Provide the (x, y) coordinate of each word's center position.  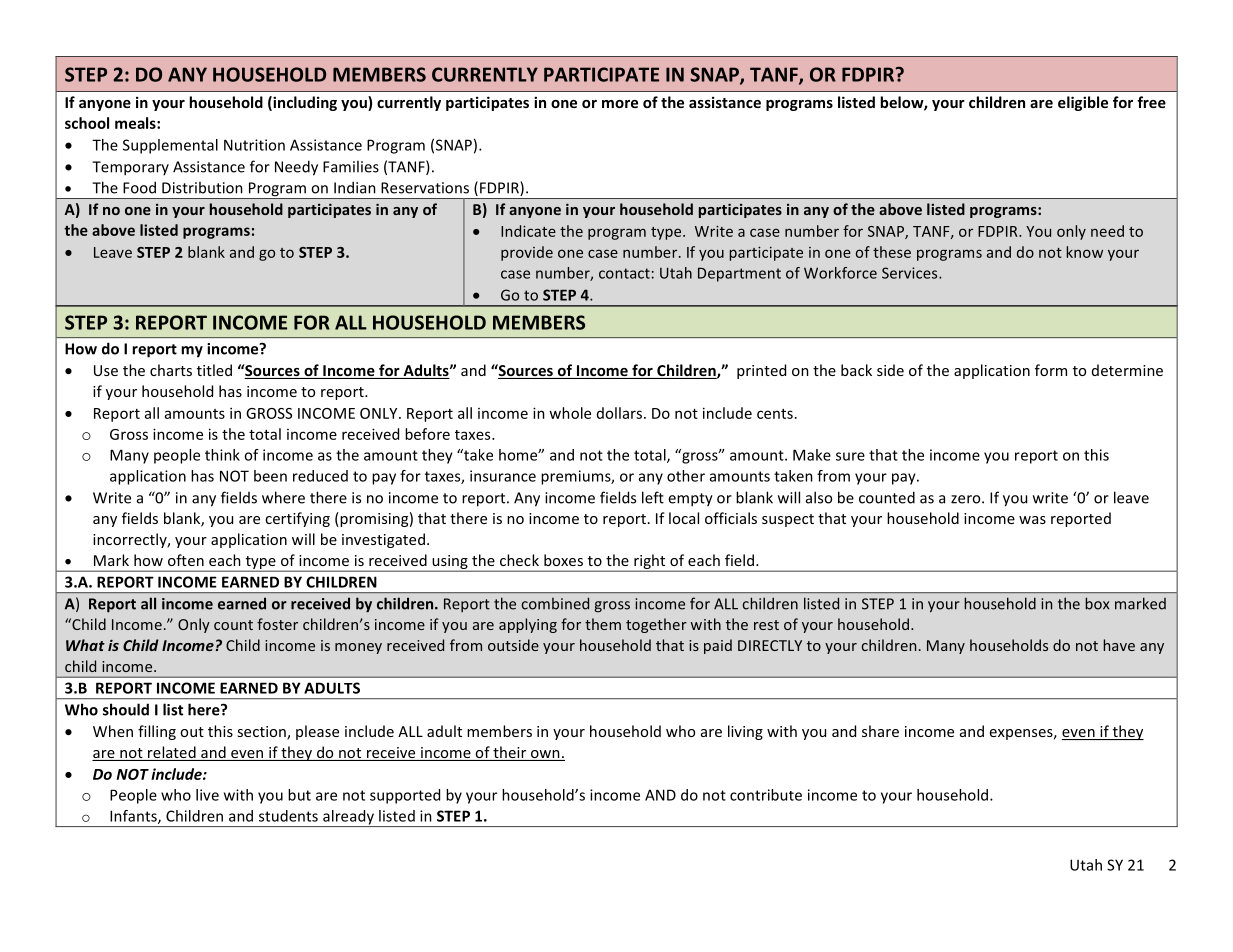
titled (214, 370)
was (1032, 520)
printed (761, 371)
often (186, 560)
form (1051, 370)
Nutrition (254, 145)
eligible (1083, 103)
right (650, 562)
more (620, 104)
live (207, 795)
